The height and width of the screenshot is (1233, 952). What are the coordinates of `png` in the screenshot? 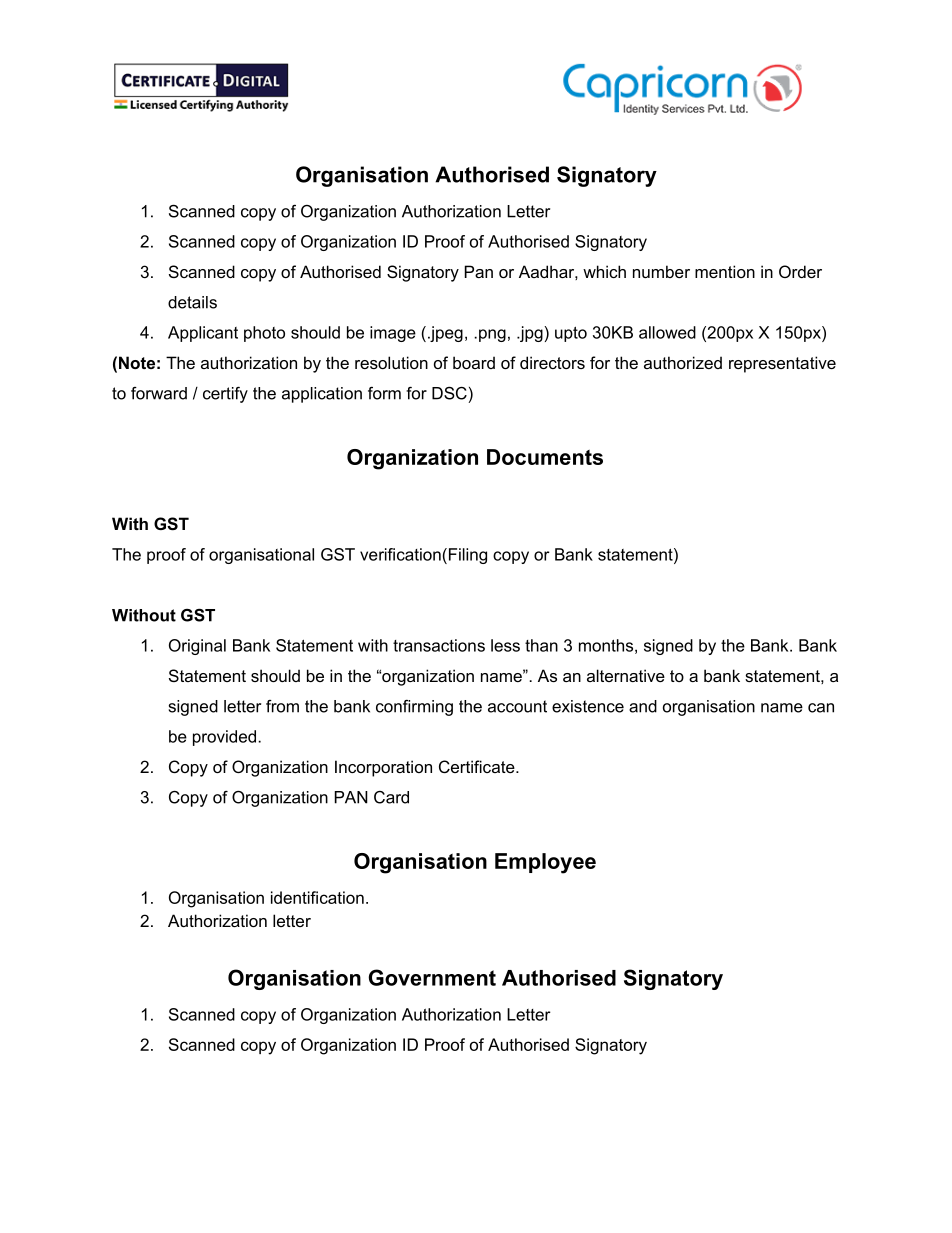 It's located at (492, 335).
